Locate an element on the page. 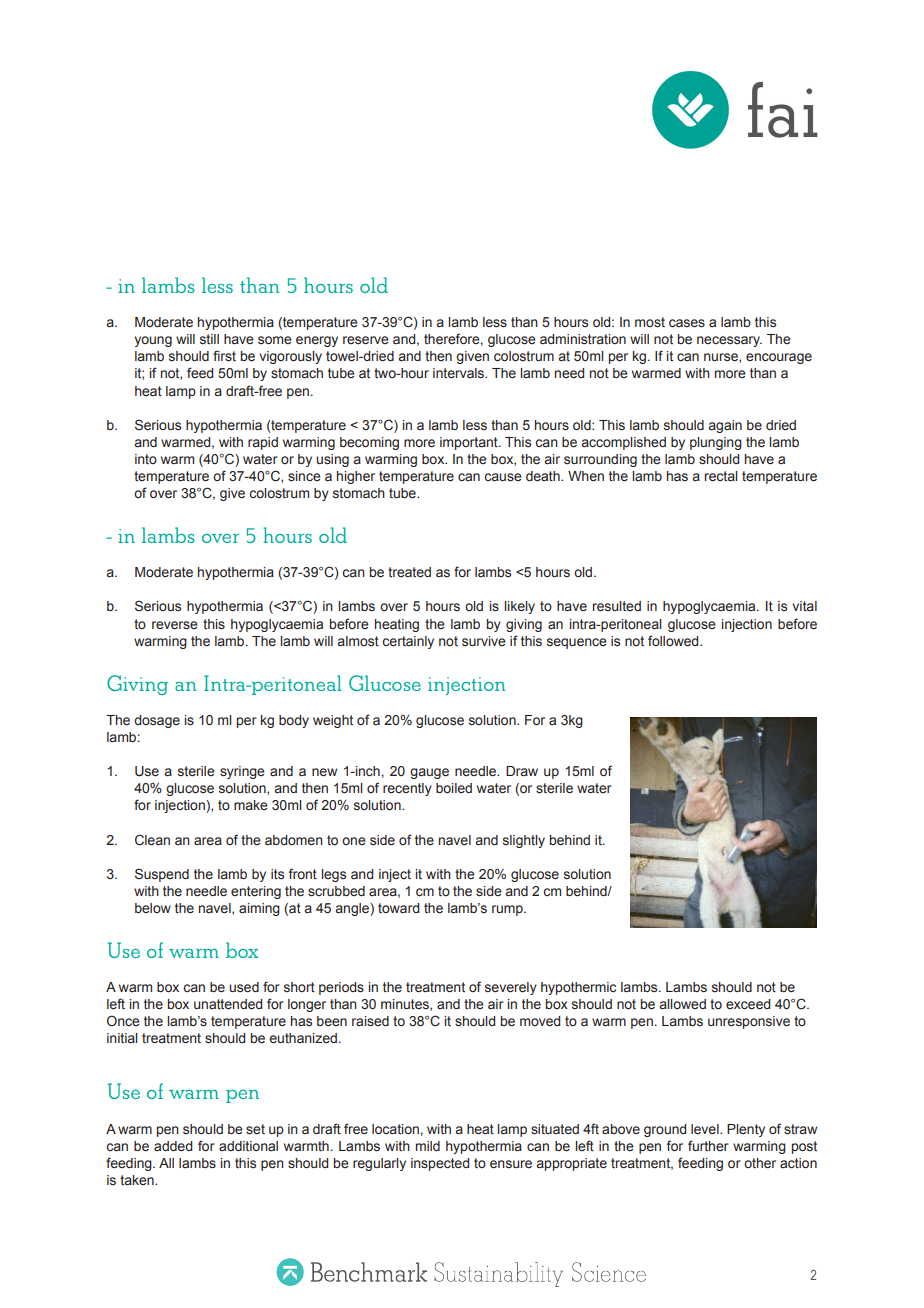 This document has height=1308, width=924. rump is located at coordinates (508, 910).
